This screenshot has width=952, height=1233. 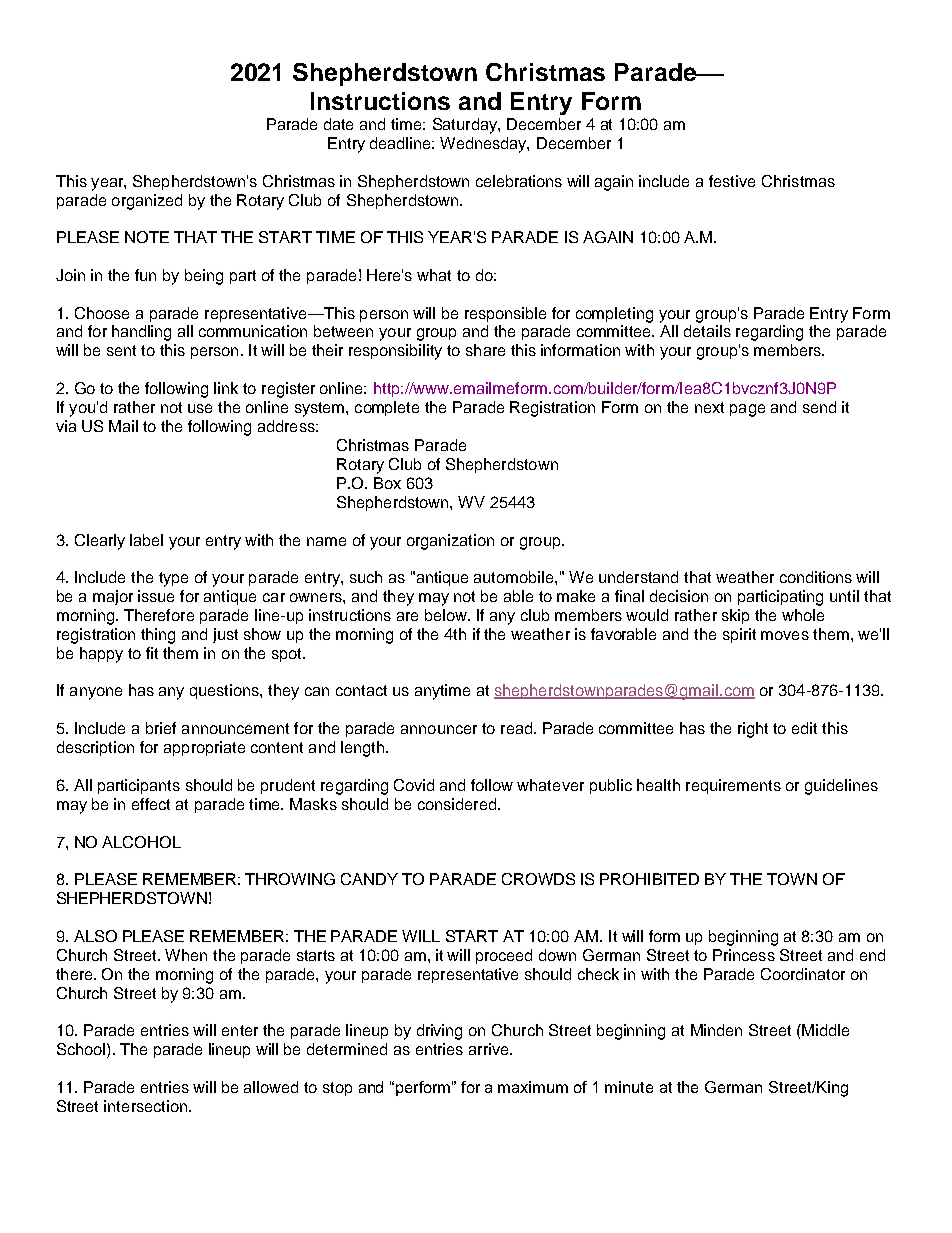 What do you see at coordinates (145, 1106) in the screenshot?
I see `intersection` at bounding box center [145, 1106].
